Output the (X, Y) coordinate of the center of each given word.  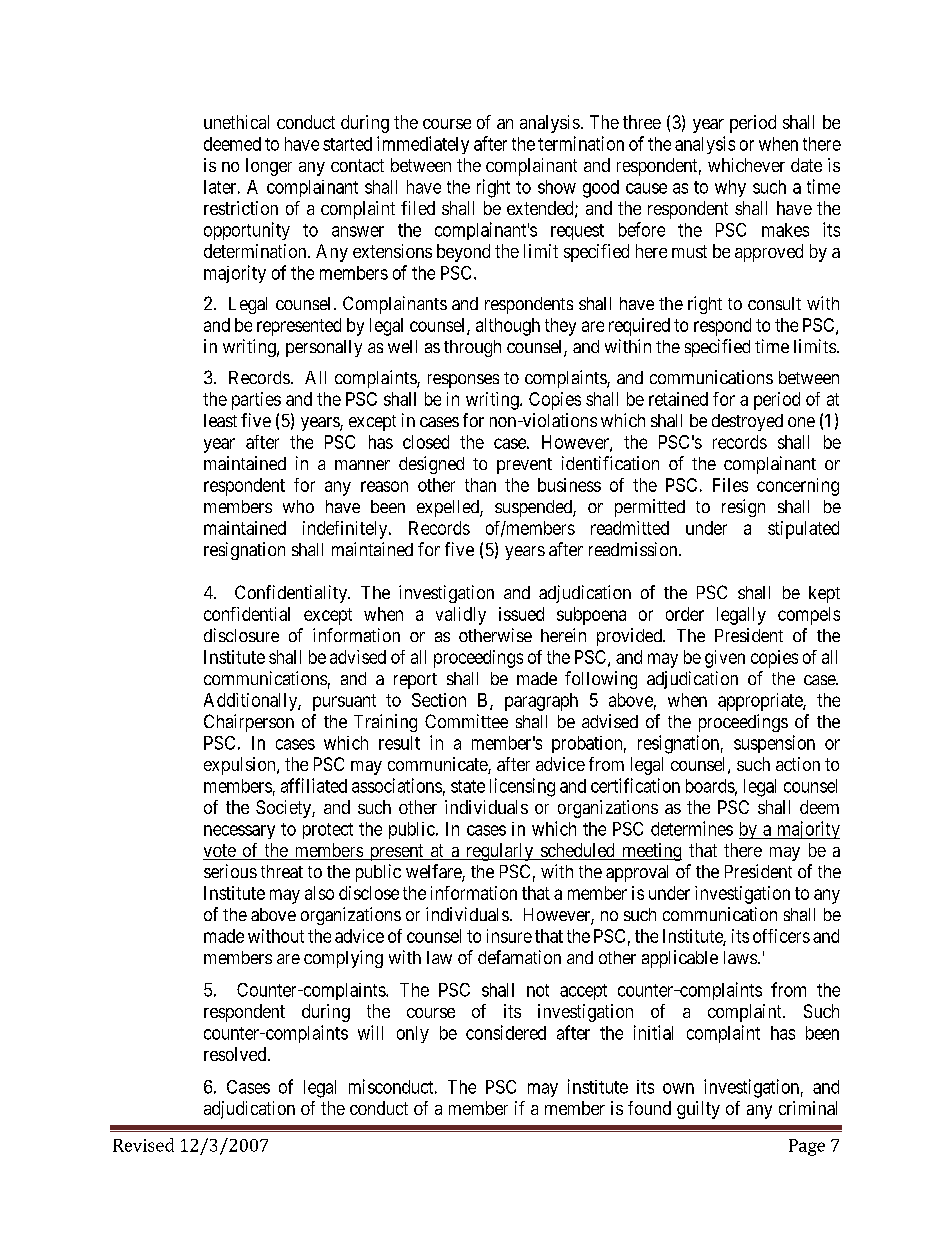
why (730, 188)
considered (506, 1032)
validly (461, 616)
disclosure (241, 635)
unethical (236, 122)
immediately (423, 145)
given (725, 659)
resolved (236, 1054)
